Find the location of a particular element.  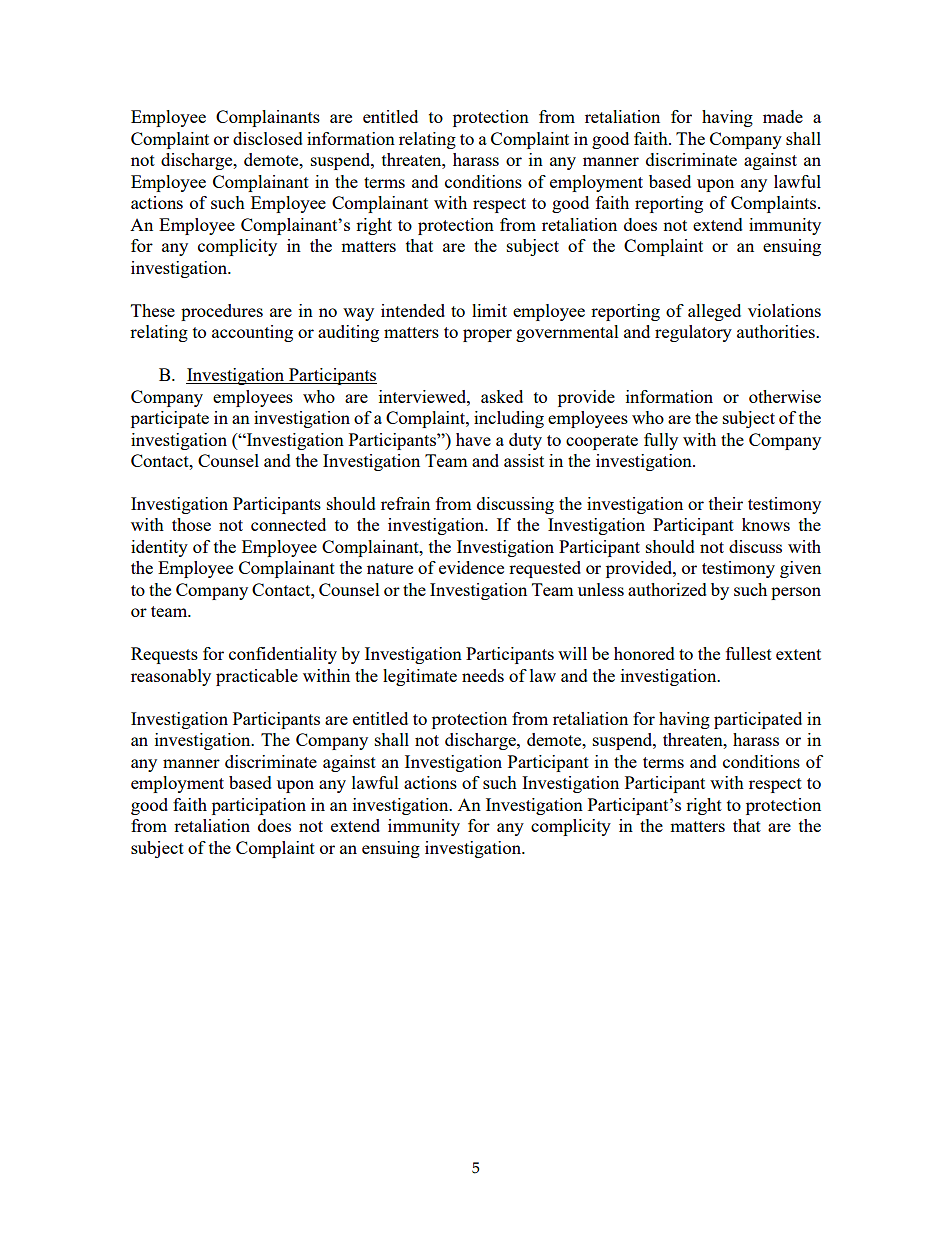

have is located at coordinates (473, 439).
